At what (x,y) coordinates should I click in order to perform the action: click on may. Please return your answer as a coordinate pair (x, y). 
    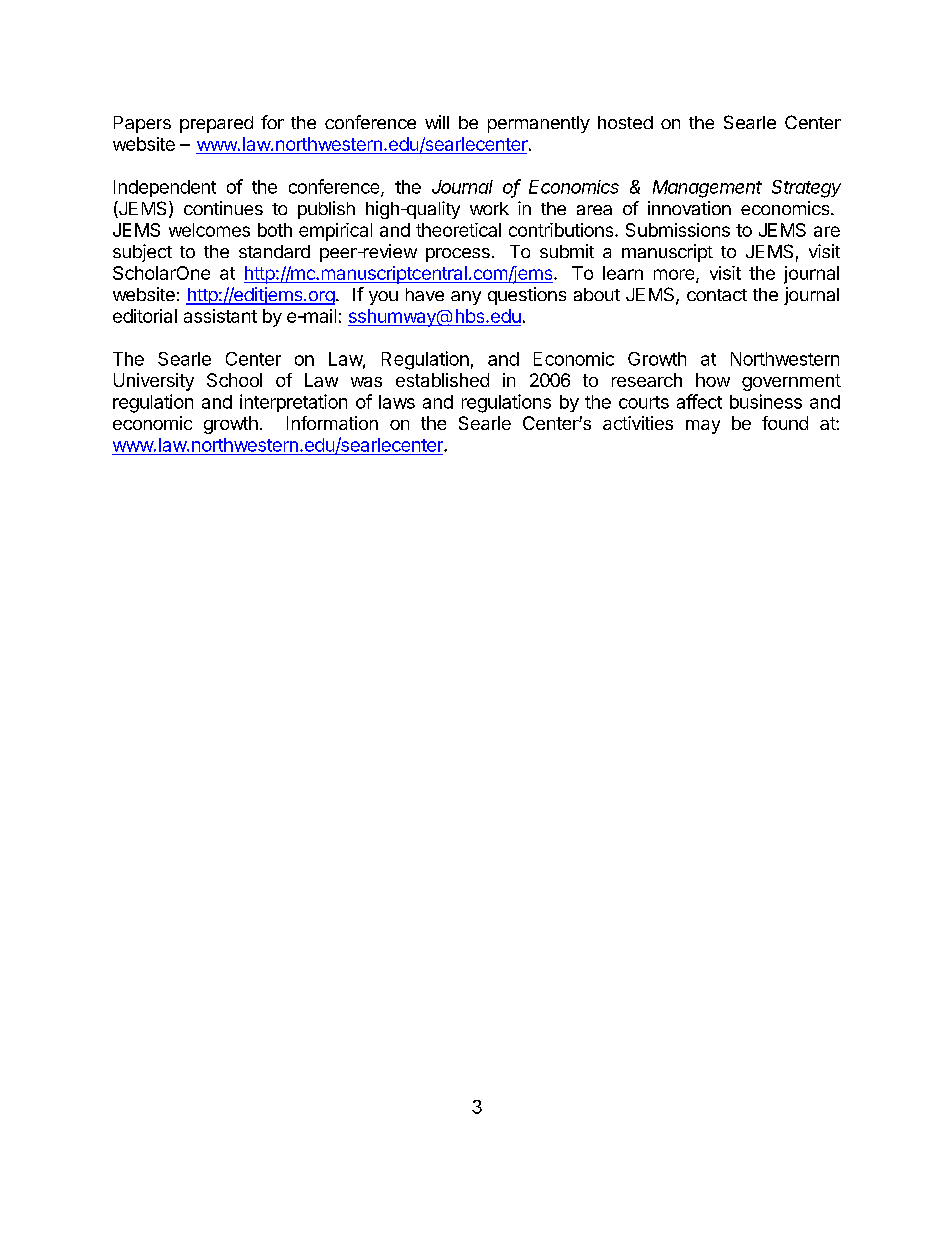
    Looking at the image, I should click on (703, 427).
